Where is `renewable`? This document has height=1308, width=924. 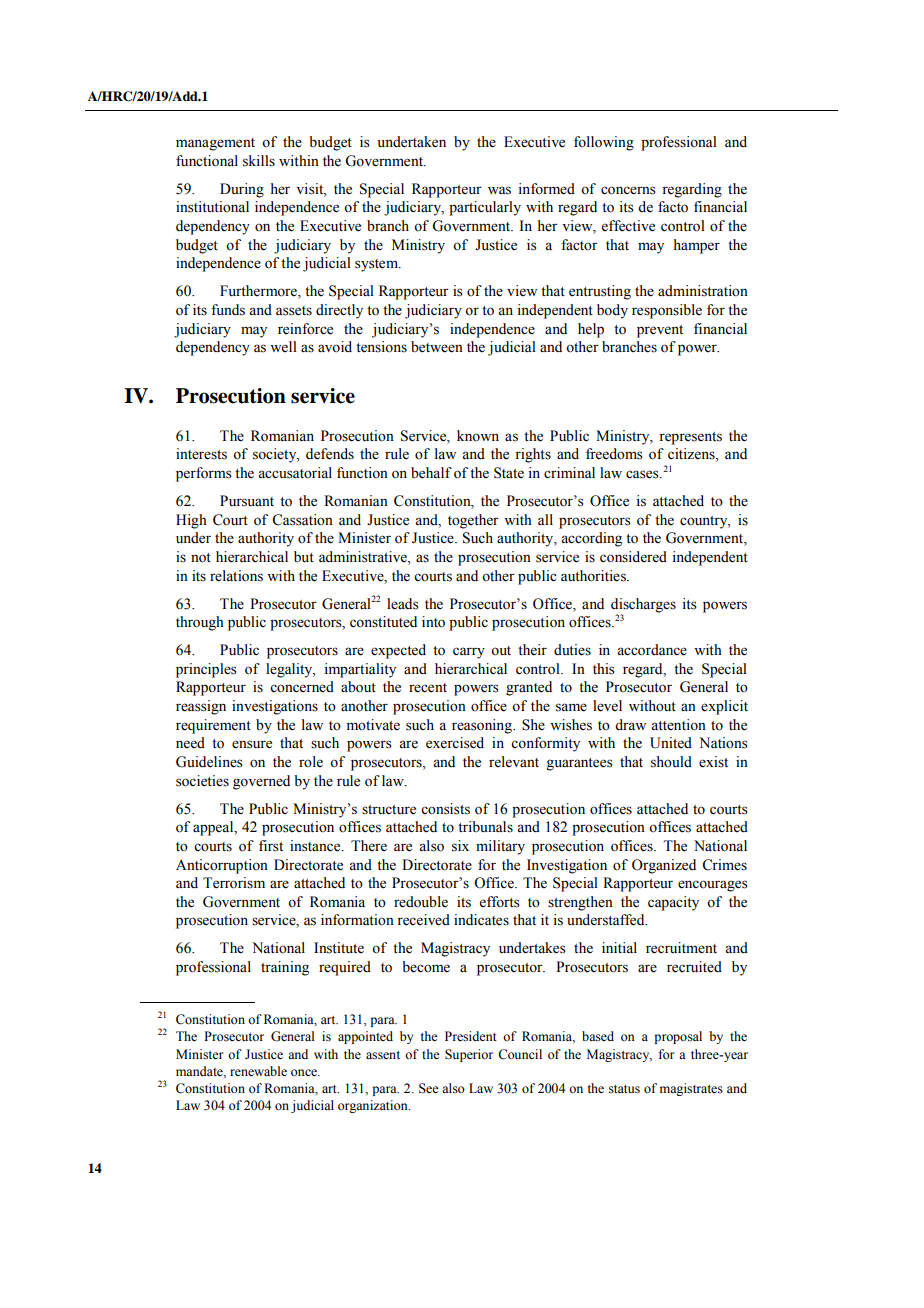
renewable is located at coordinates (258, 1071).
